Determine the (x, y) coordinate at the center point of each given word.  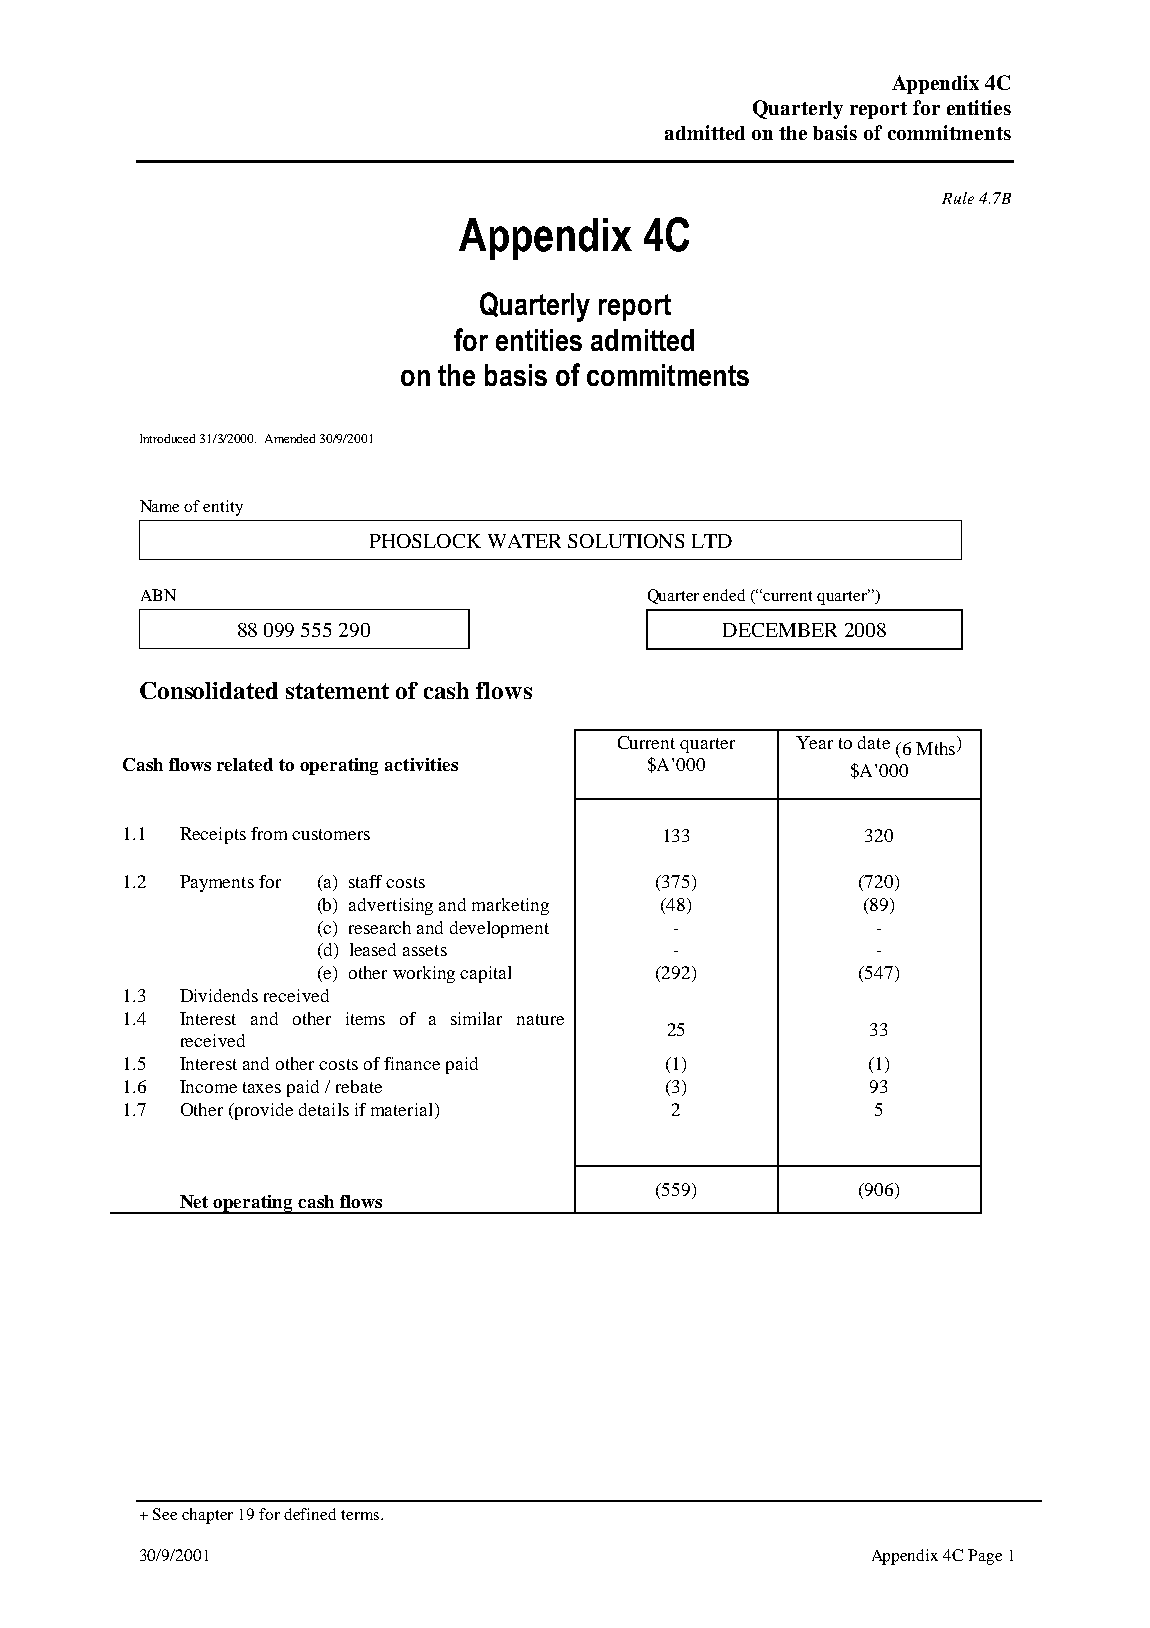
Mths (937, 748)
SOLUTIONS (626, 541)
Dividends (219, 995)
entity (223, 508)
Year (814, 742)
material (403, 1109)
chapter (207, 1516)
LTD (712, 541)
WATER (524, 541)
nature (540, 1019)
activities (421, 764)
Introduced (167, 438)
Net (194, 1201)
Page (985, 1557)
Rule (958, 198)
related (245, 764)
